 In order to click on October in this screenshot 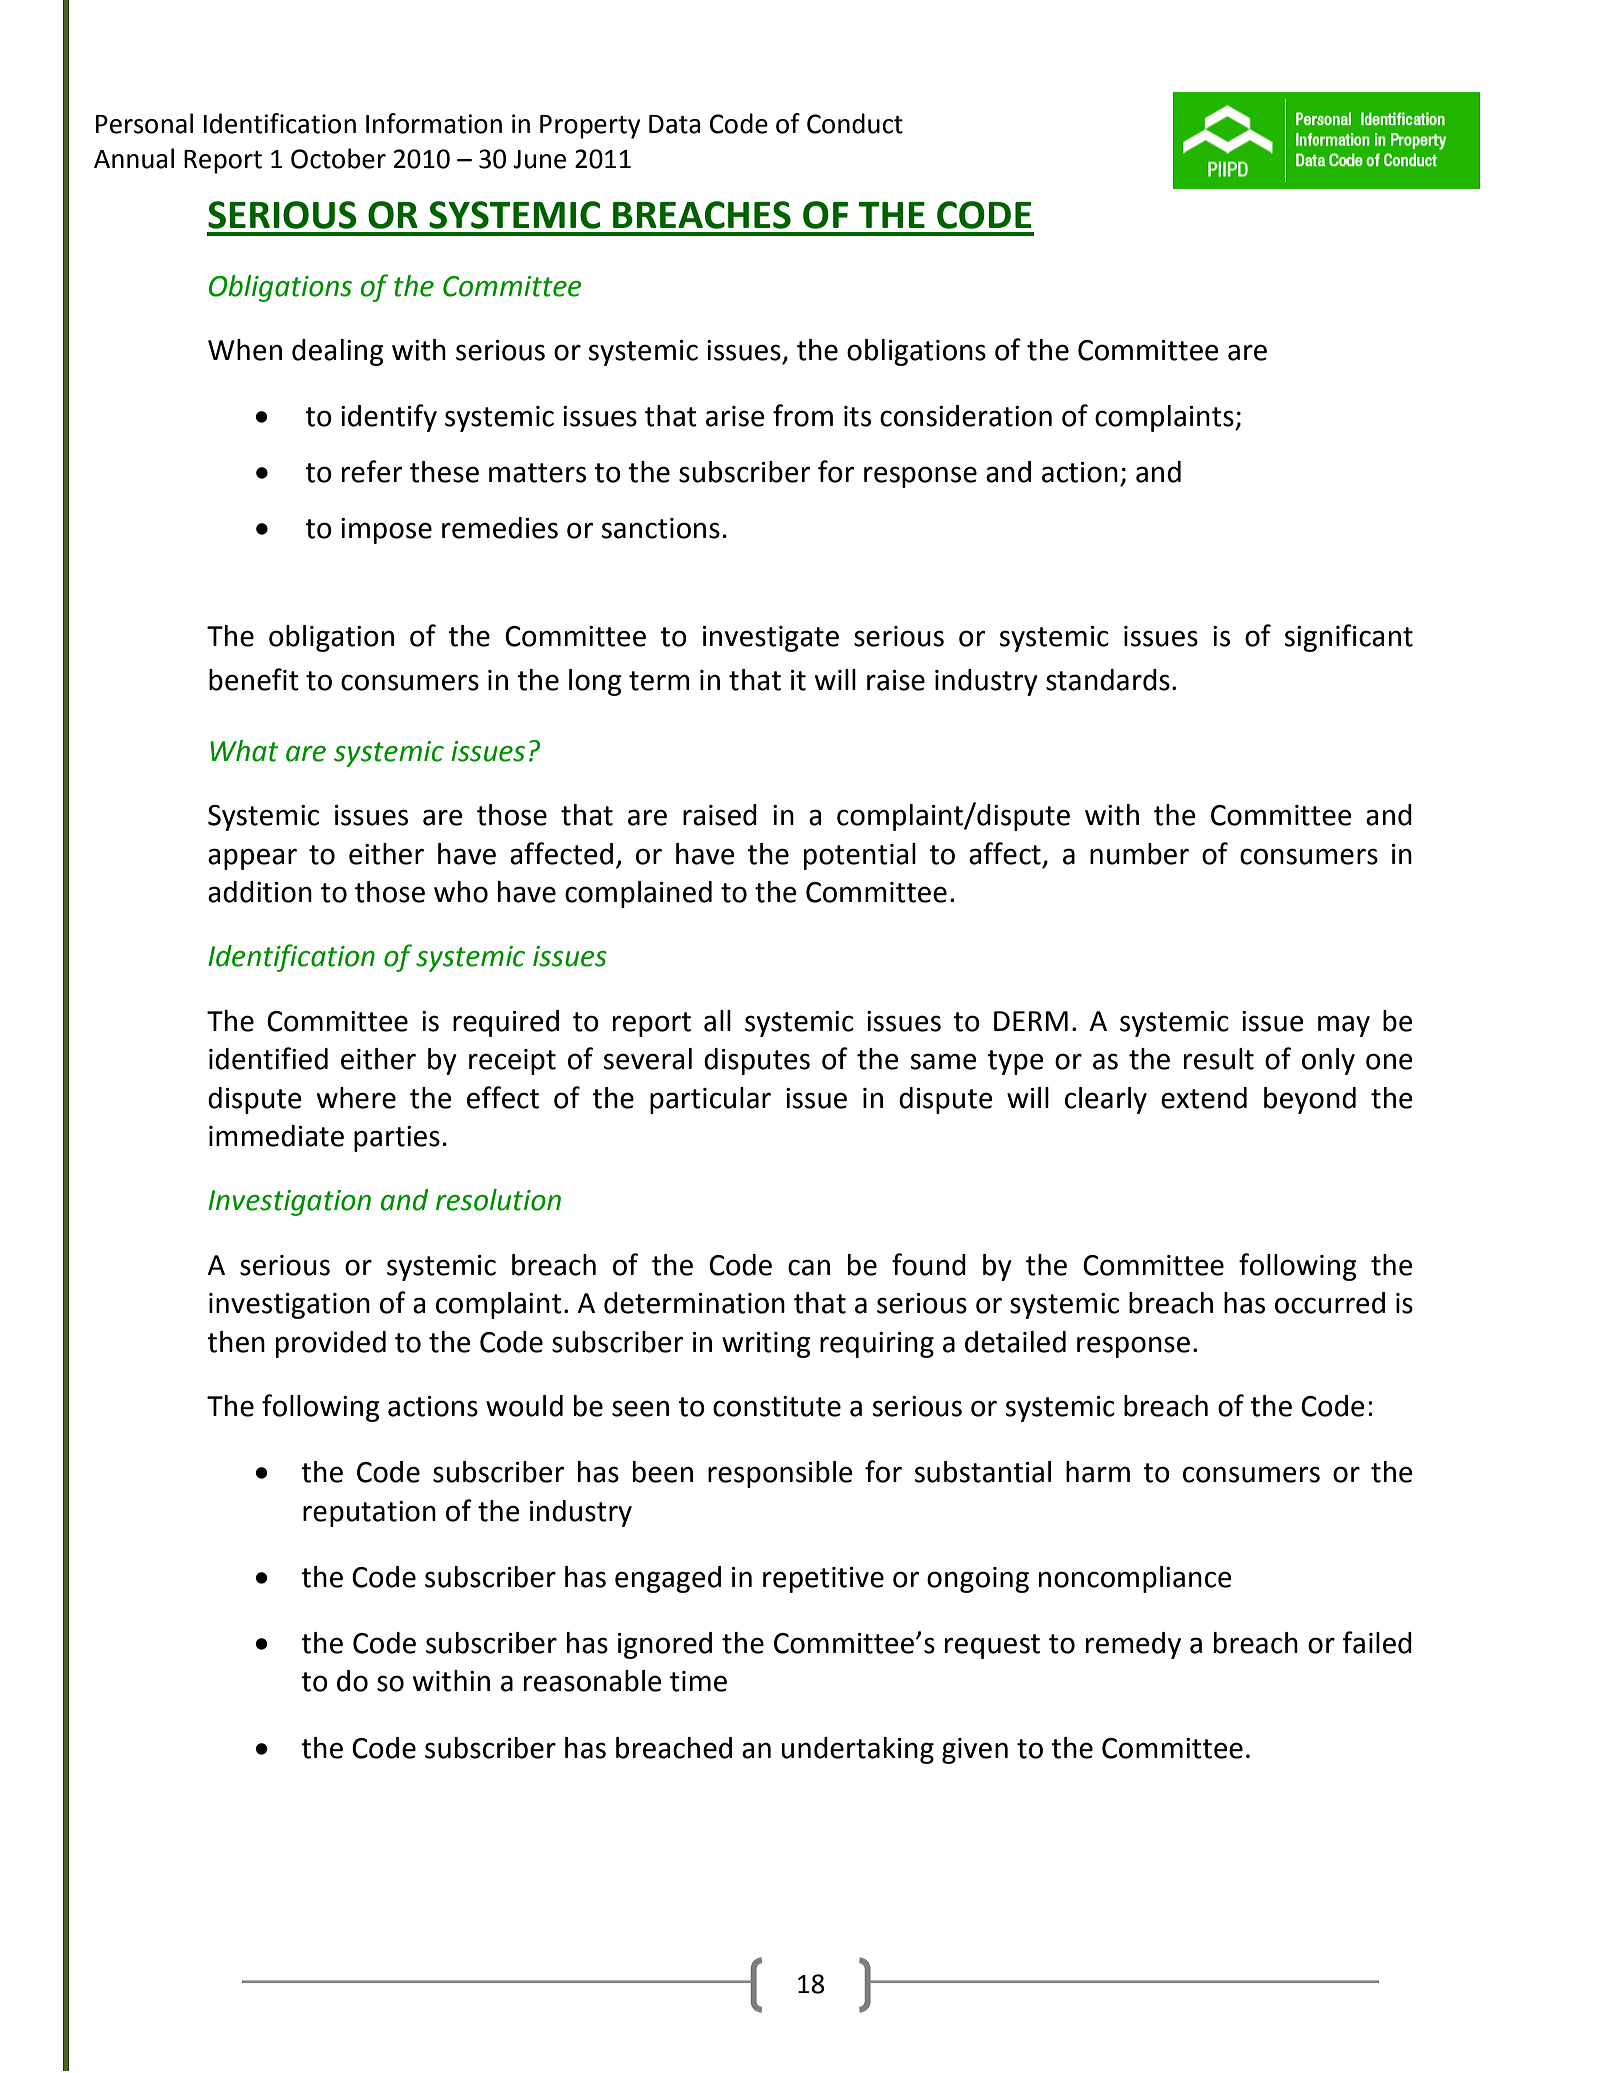, I will do `click(338, 158)`.
